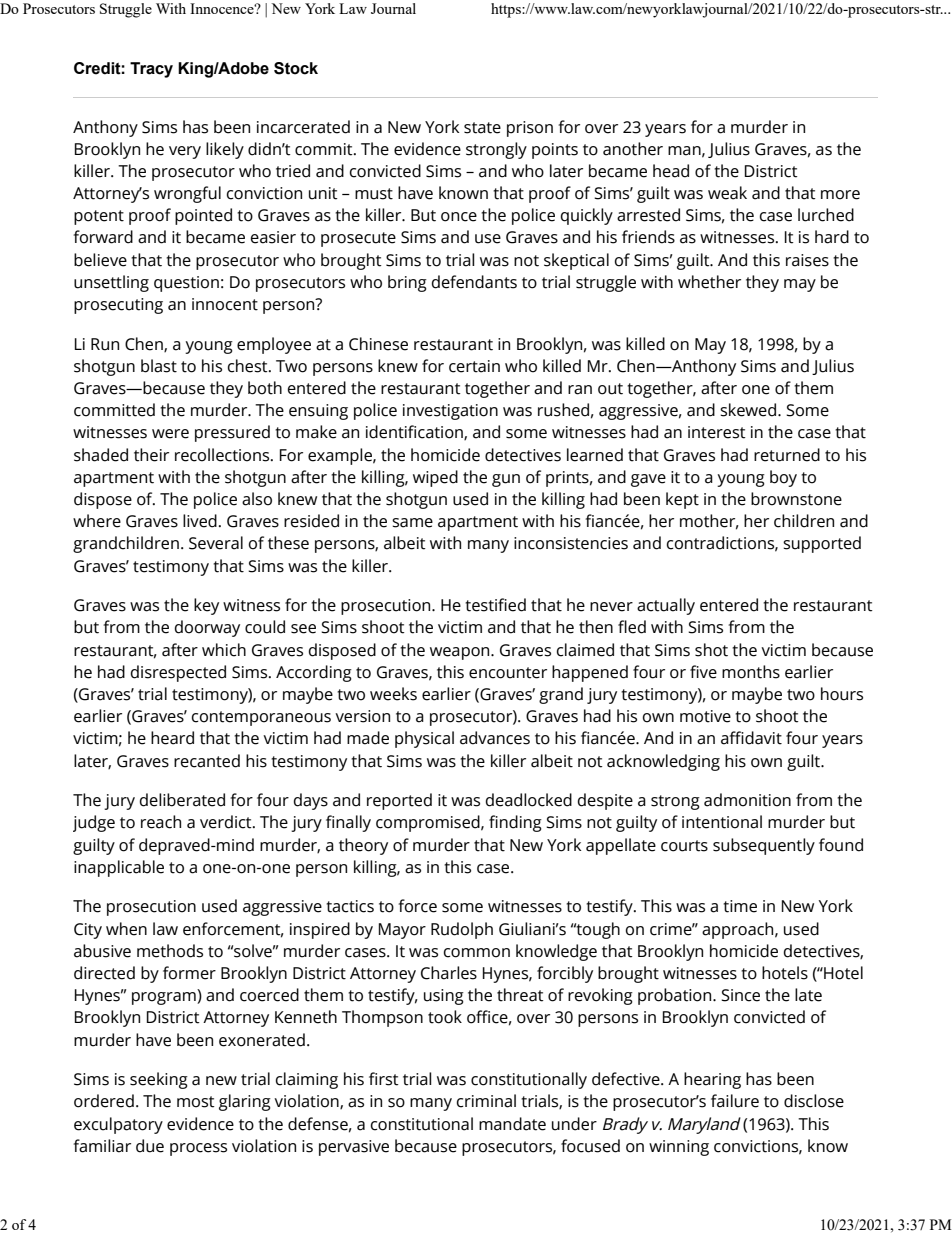 This screenshot has width=952, height=1233. What do you see at coordinates (495, 738) in the screenshot?
I see `advances` at bounding box center [495, 738].
